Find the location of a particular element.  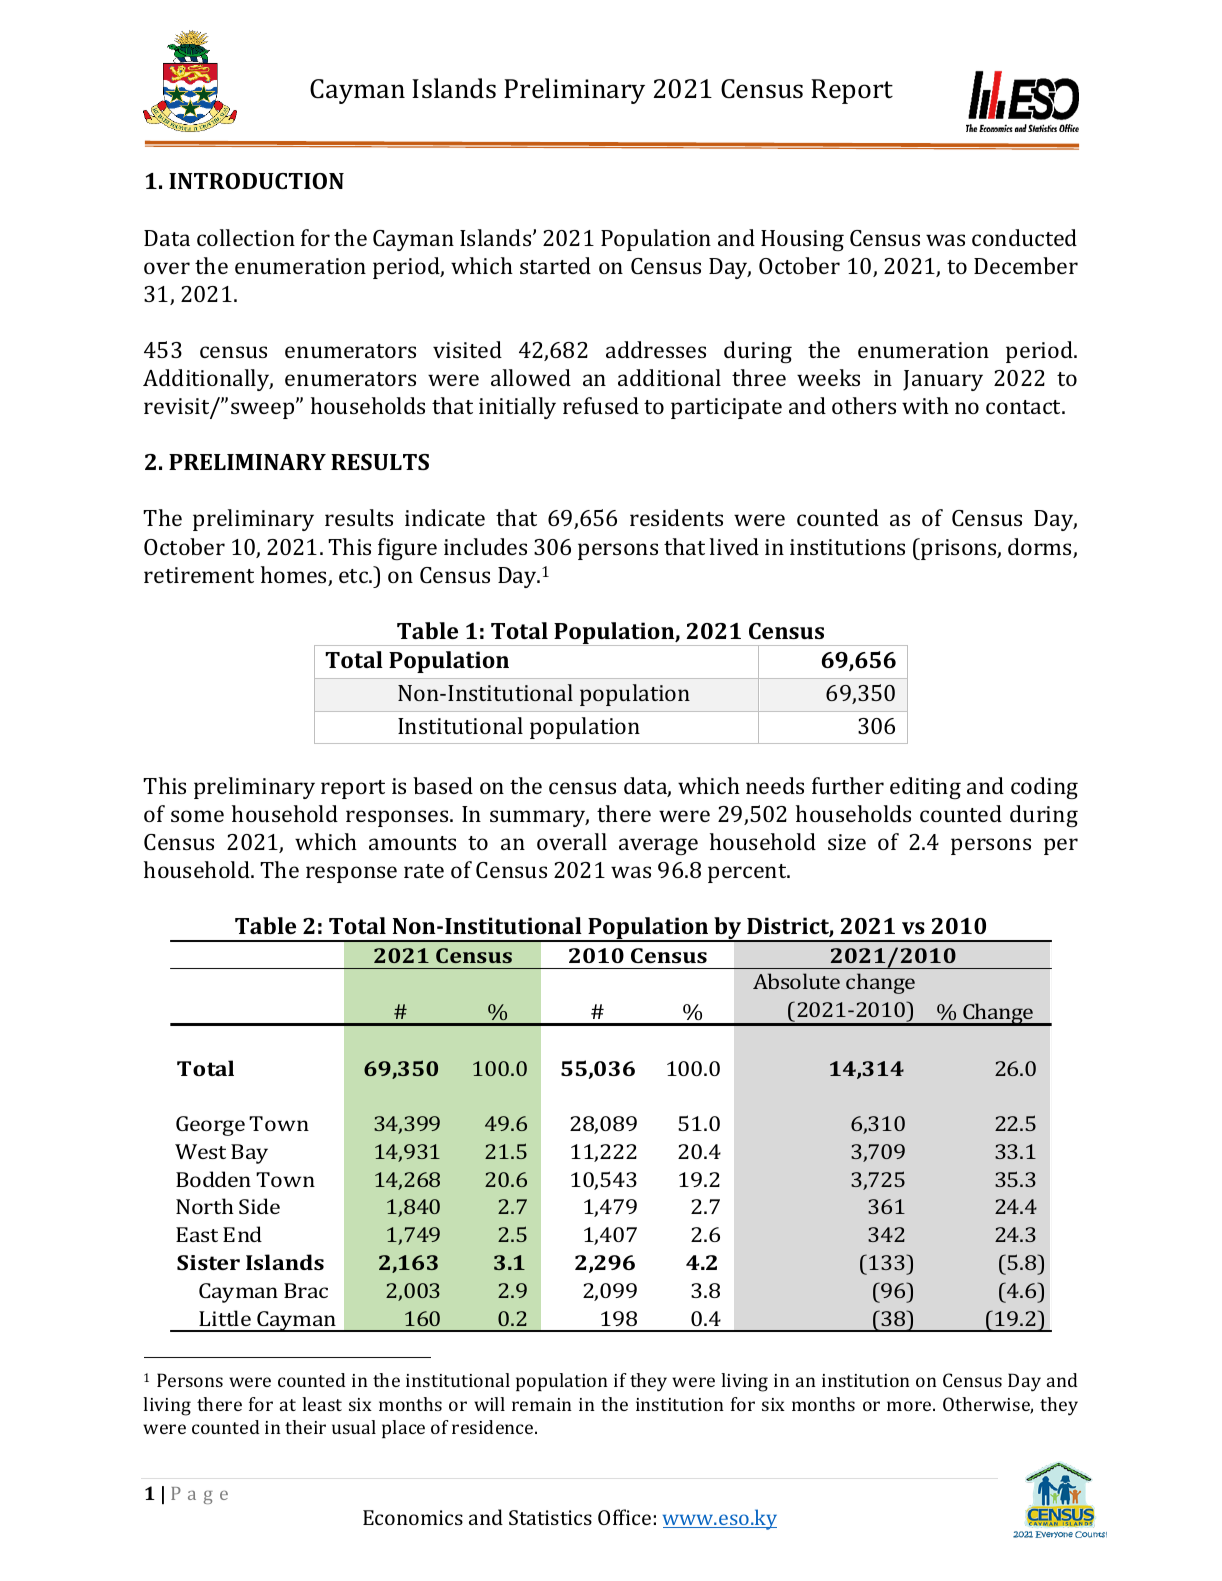

average is located at coordinates (658, 846).
